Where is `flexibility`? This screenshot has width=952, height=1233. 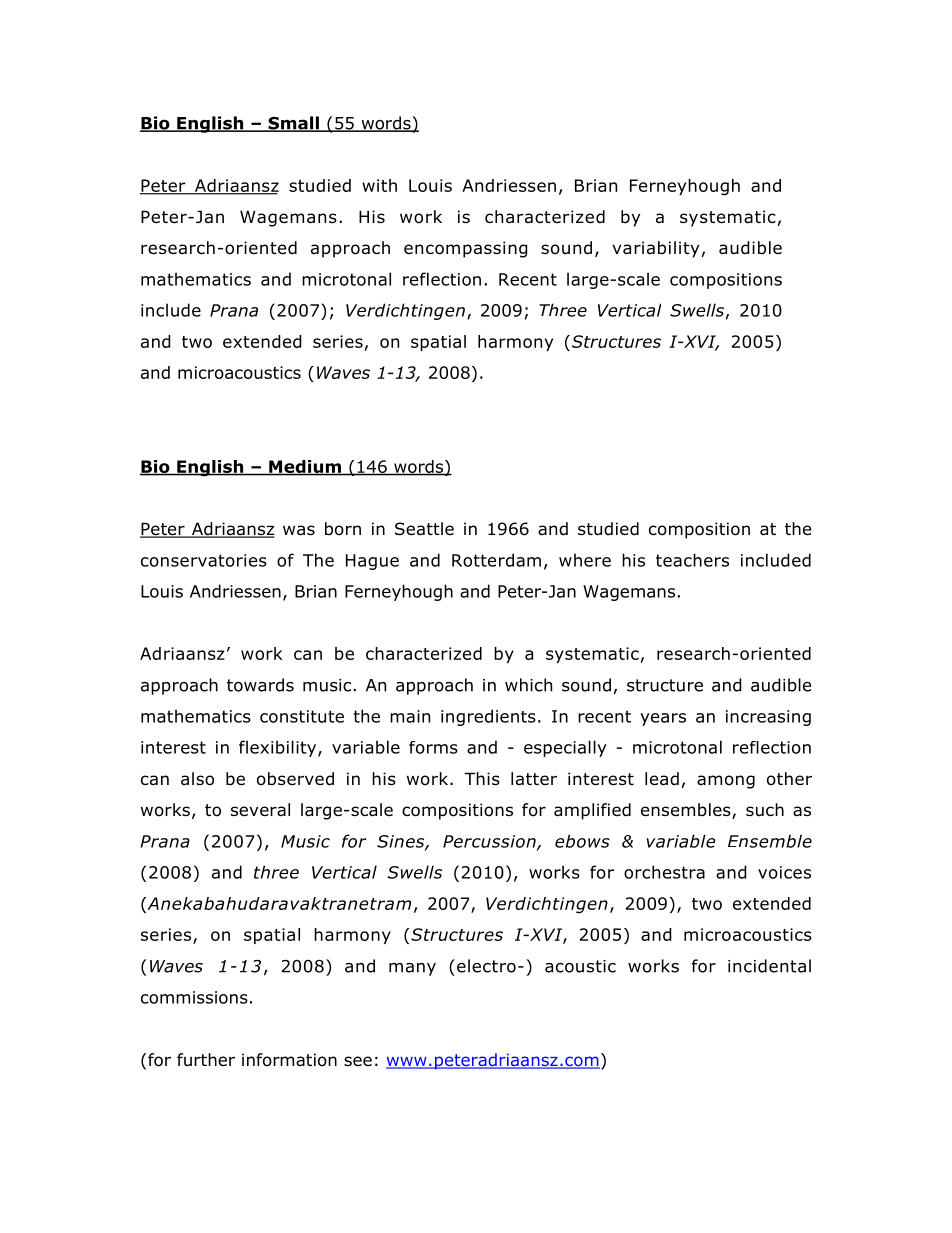 flexibility is located at coordinates (279, 748).
